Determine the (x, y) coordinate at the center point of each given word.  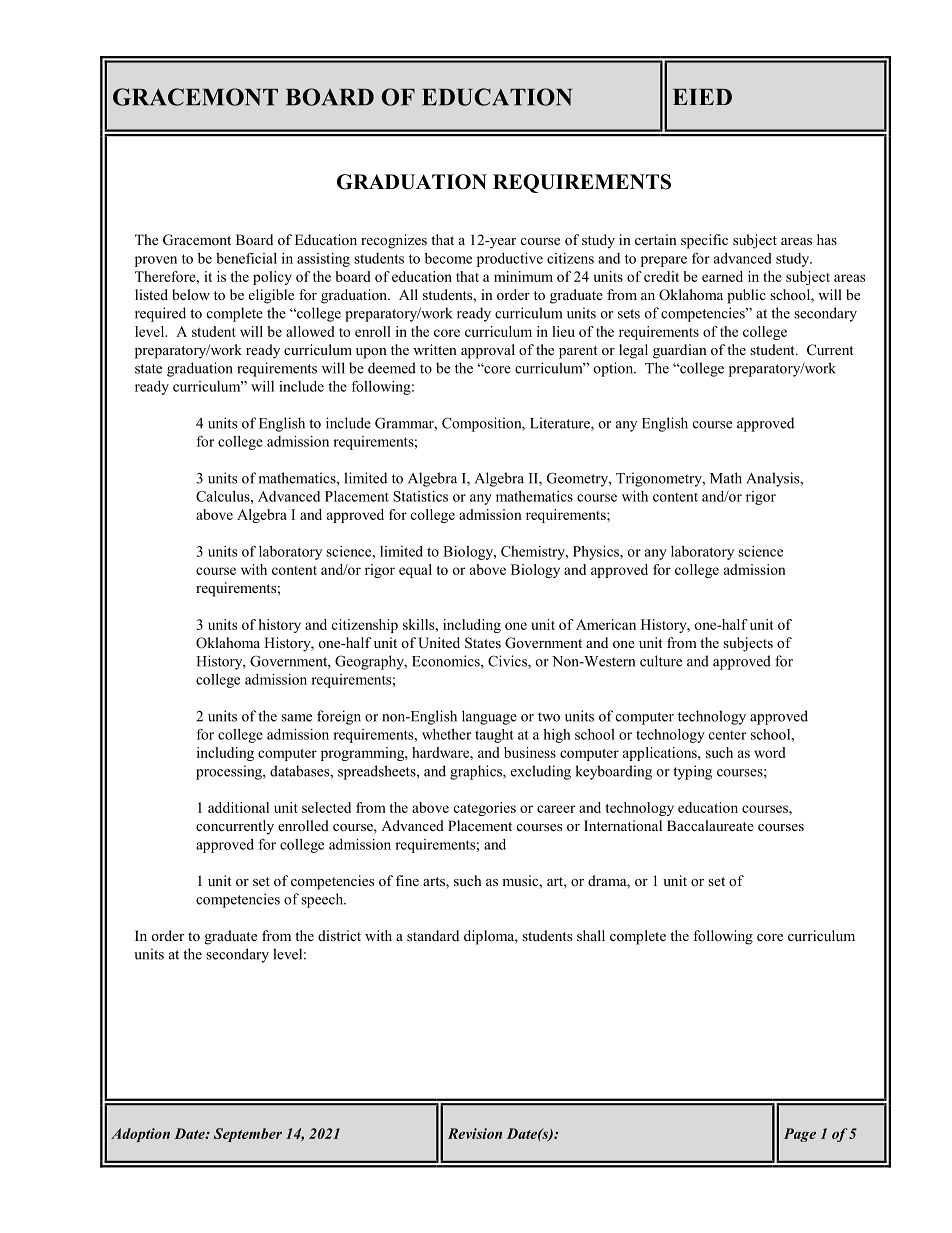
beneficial (246, 258)
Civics (508, 662)
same (296, 718)
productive (510, 260)
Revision (475, 1133)
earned (722, 276)
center (727, 735)
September (247, 1135)
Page (800, 1135)
